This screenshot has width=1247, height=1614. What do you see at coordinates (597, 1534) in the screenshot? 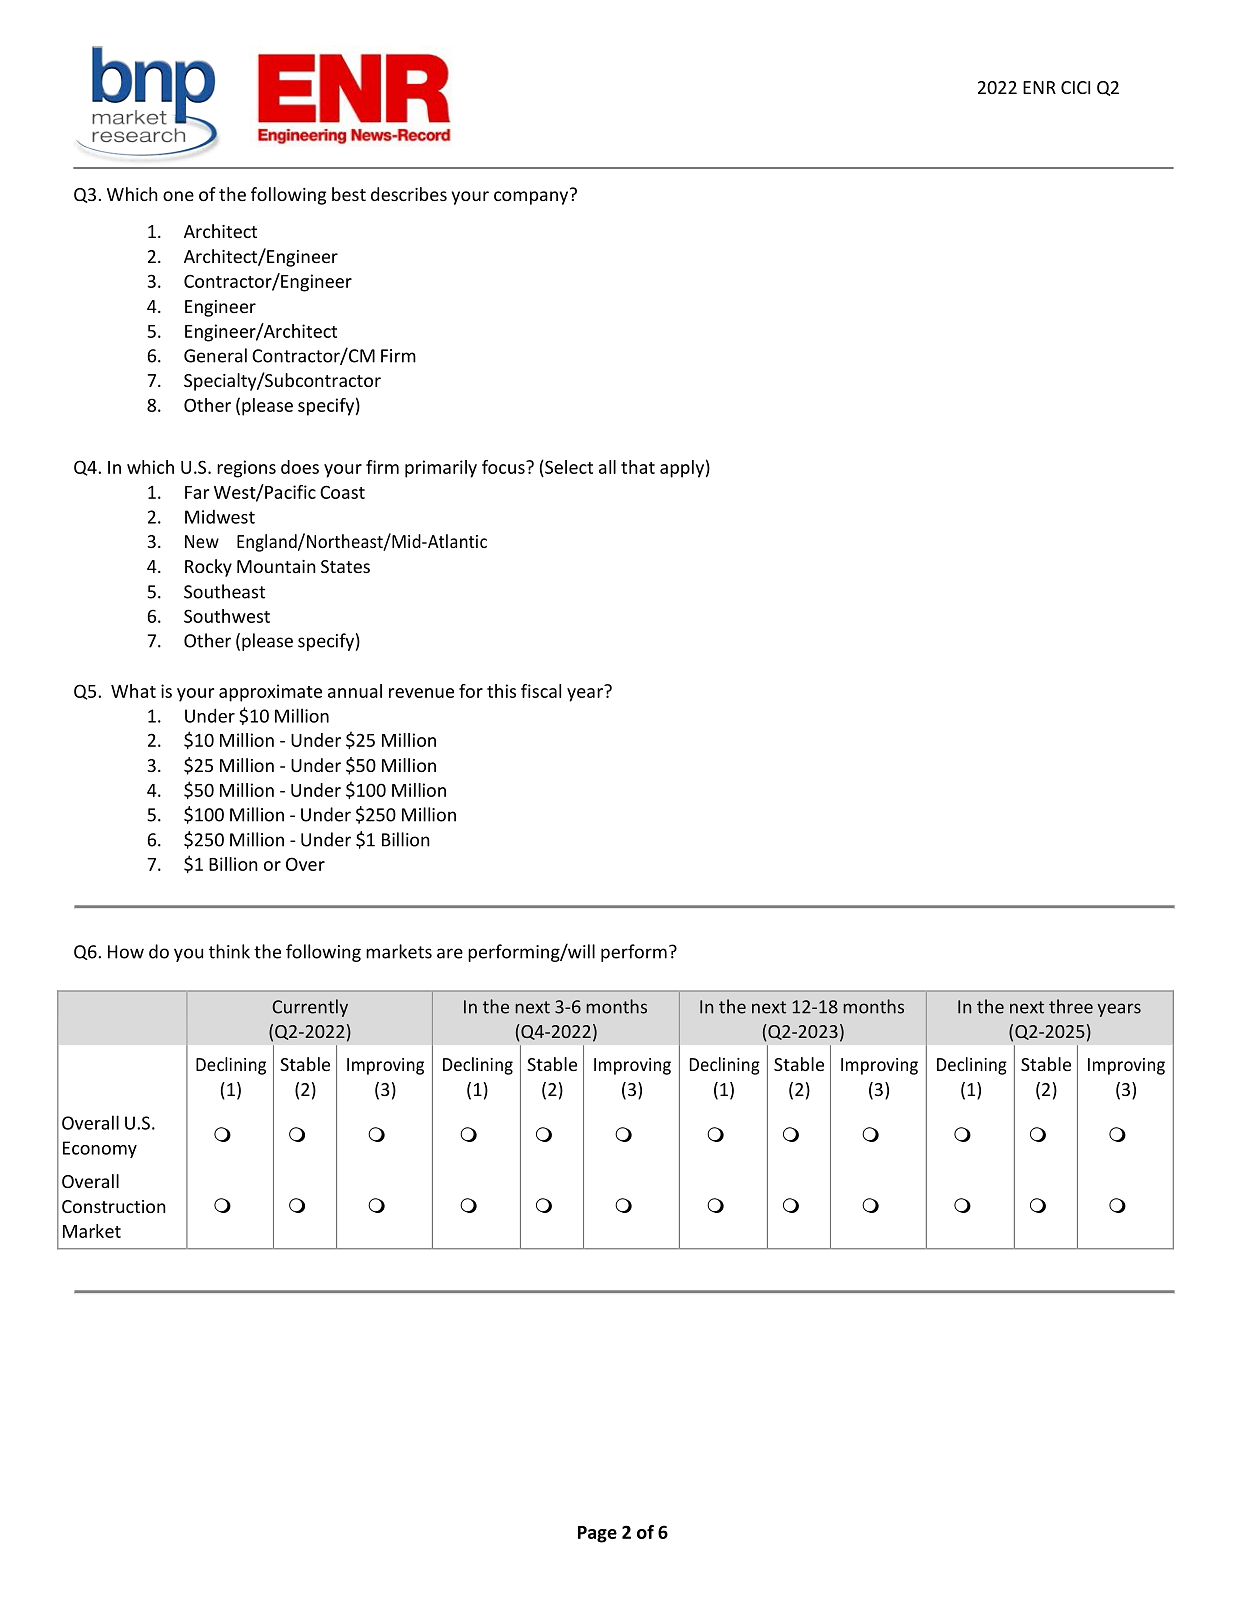
I see `Page` at bounding box center [597, 1534].
